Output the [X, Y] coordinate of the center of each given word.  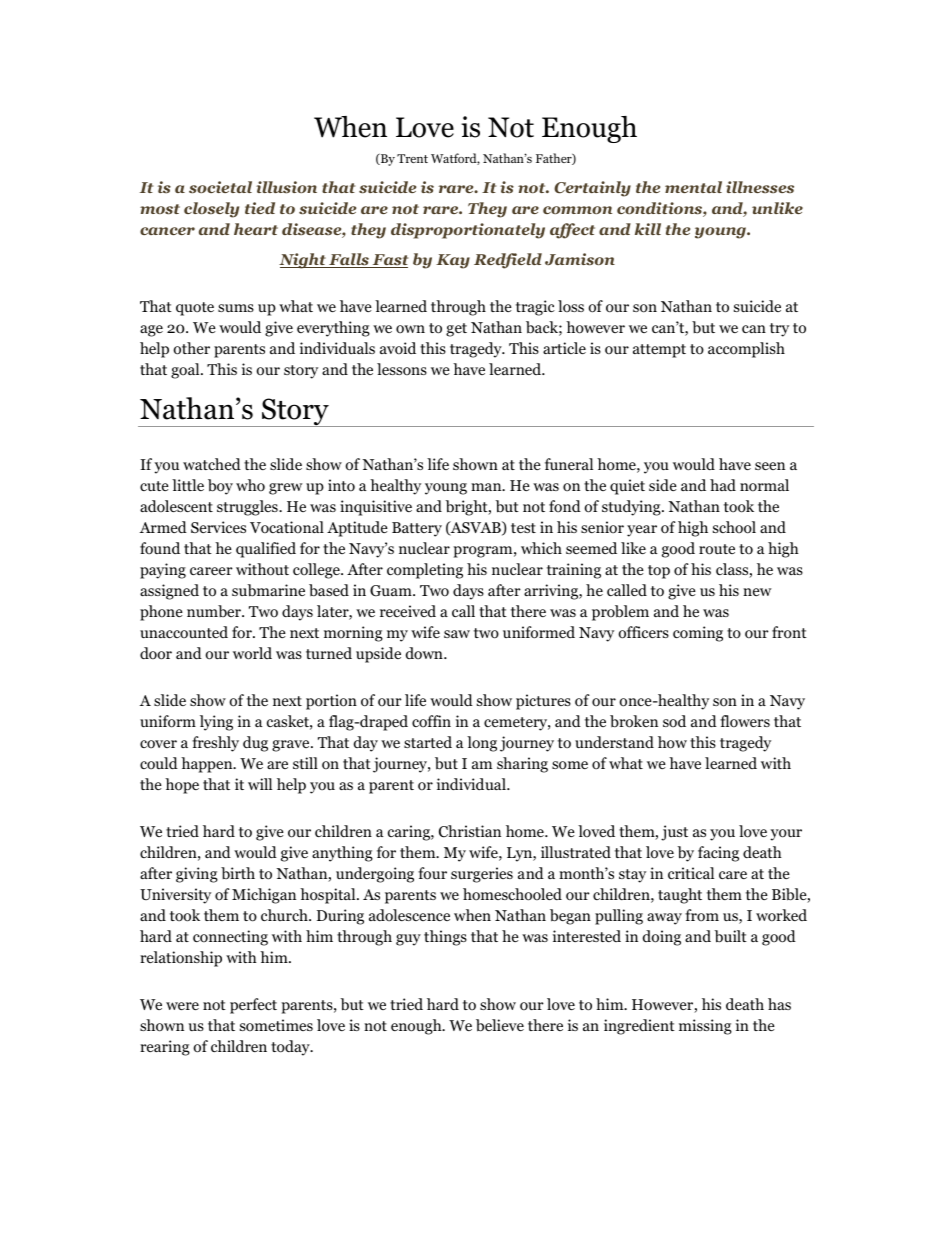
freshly [215, 744]
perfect [253, 1006]
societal [220, 187]
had [723, 485]
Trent [412, 158]
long [482, 744]
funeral [569, 464]
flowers [745, 721]
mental [693, 187]
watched [212, 464]
